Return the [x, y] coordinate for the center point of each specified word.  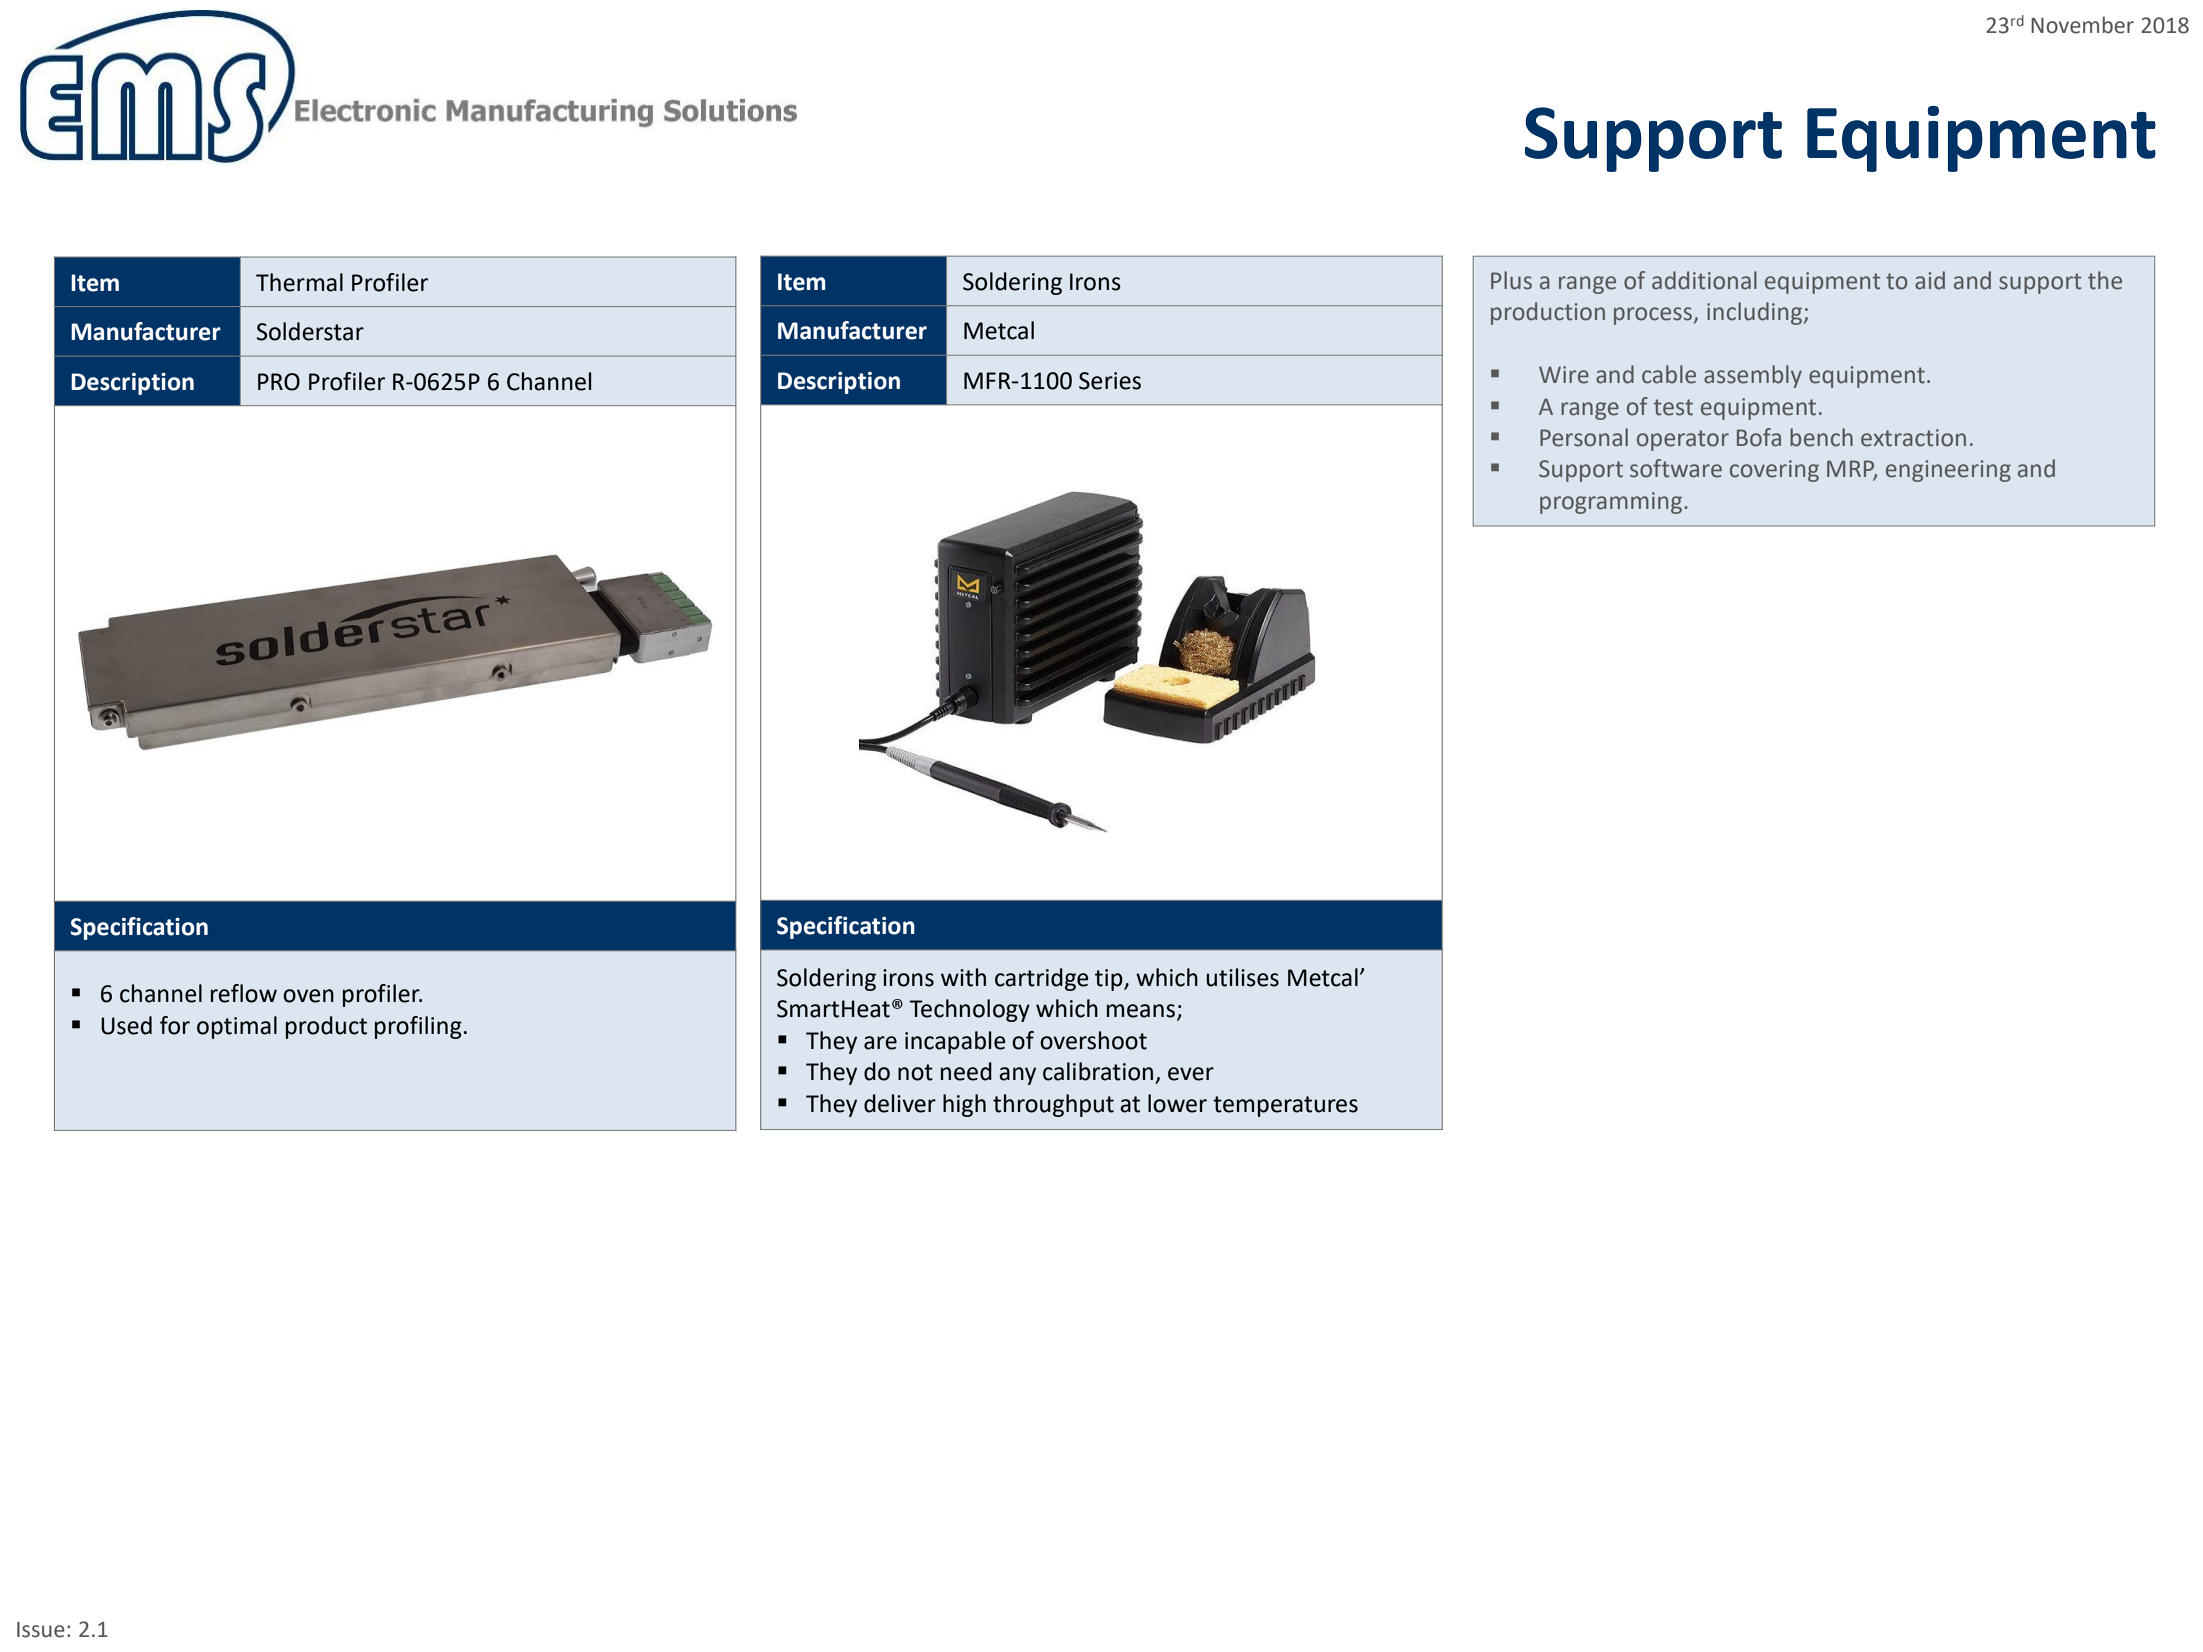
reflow [244, 993]
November [2082, 25]
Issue [41, 1630]
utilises [1242, 977]
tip [1110, 980]
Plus [1511, 280]
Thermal [299, 282]
